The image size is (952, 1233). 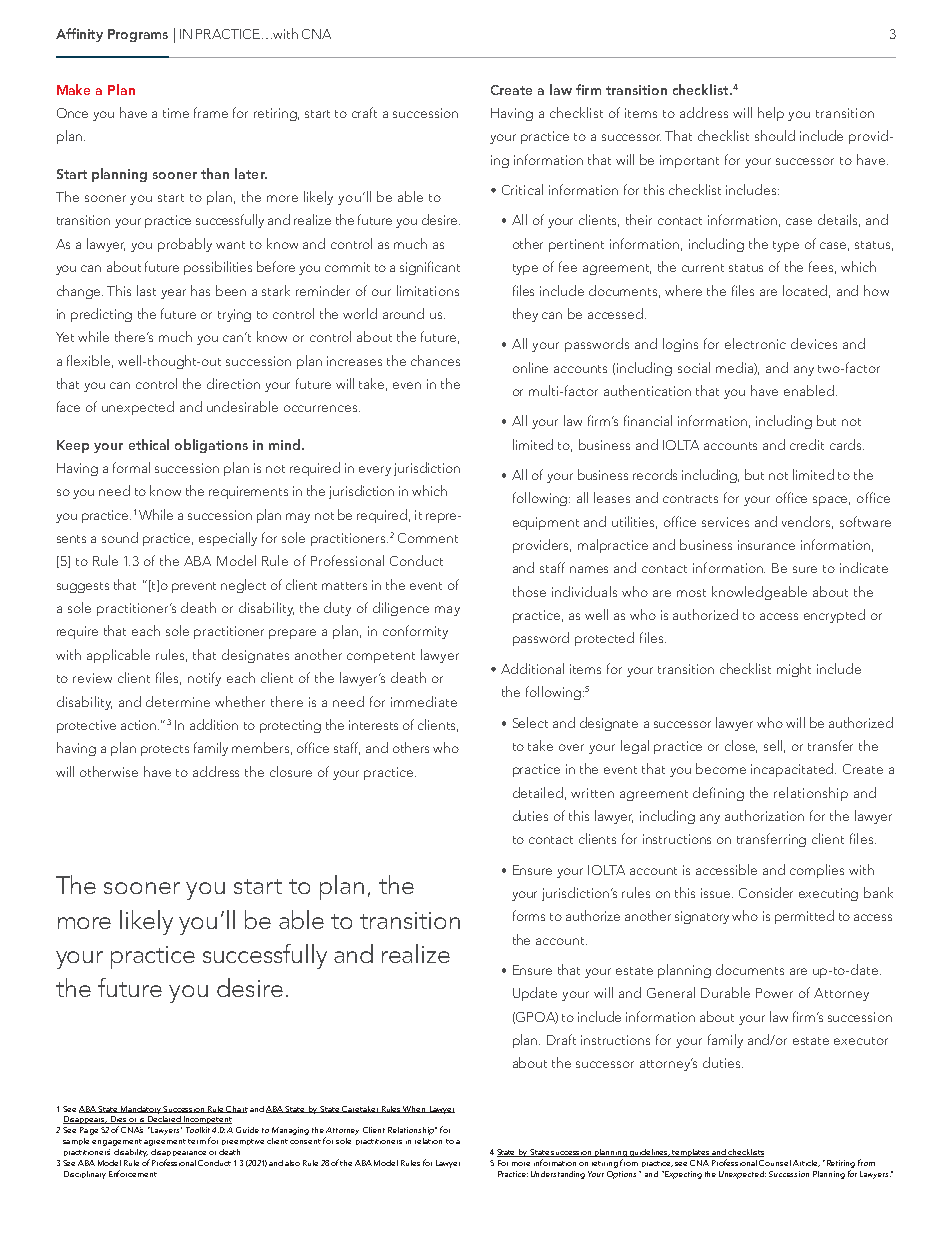 I want to click on forms, so click(x=529, y=915).
